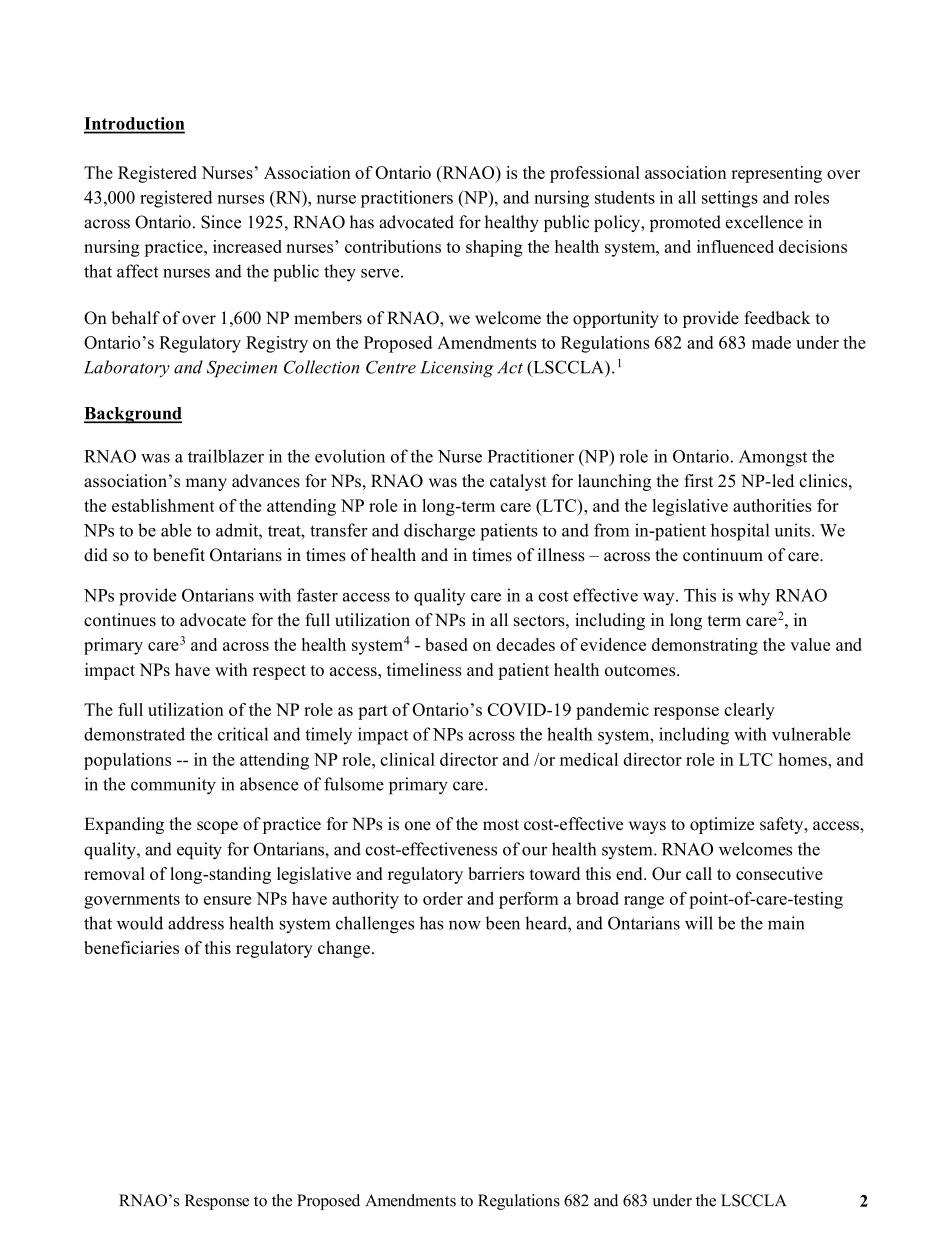  I want to click on address, so click(196, 923).
